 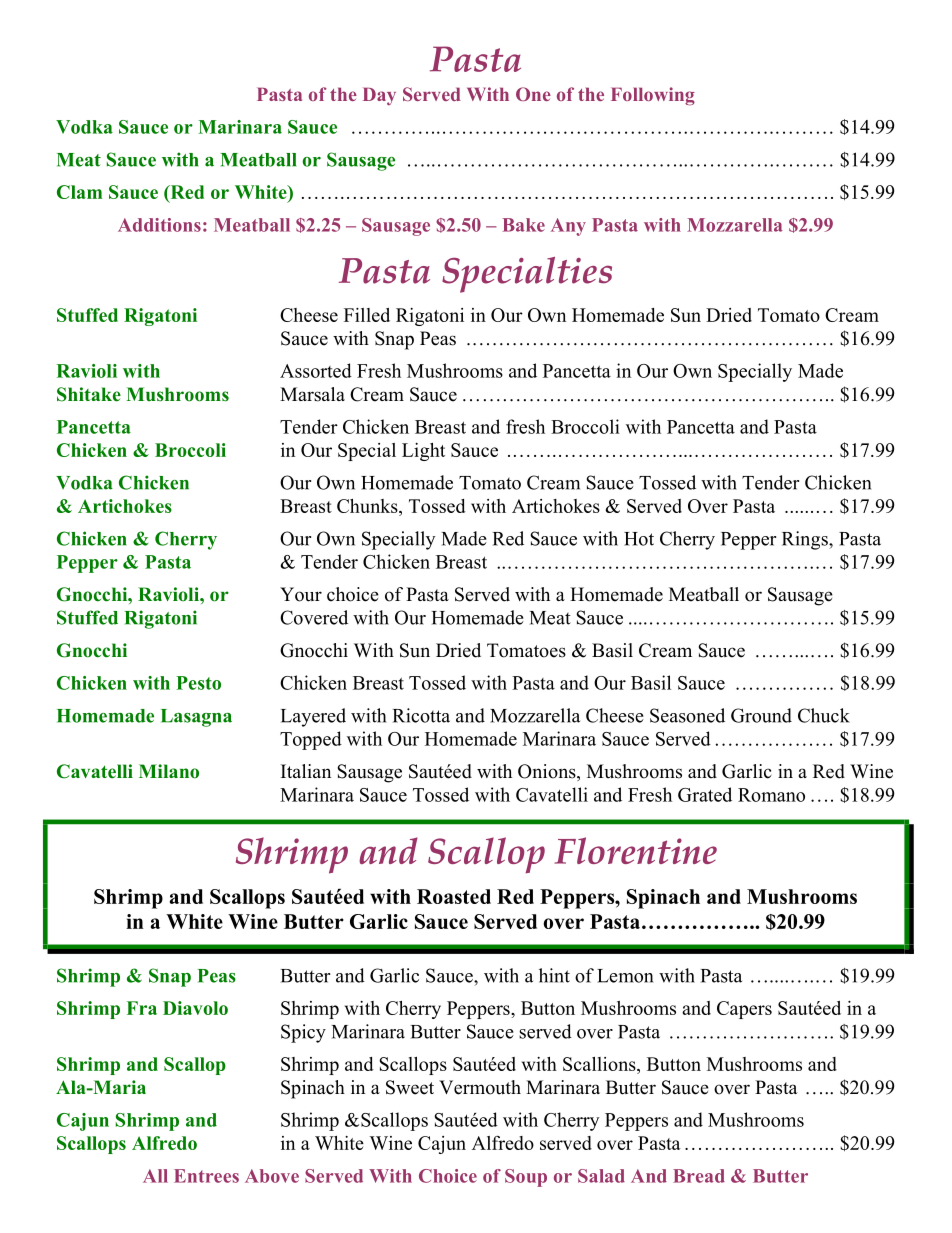 I want to click on Pesto, so click(x=198, y=683).
